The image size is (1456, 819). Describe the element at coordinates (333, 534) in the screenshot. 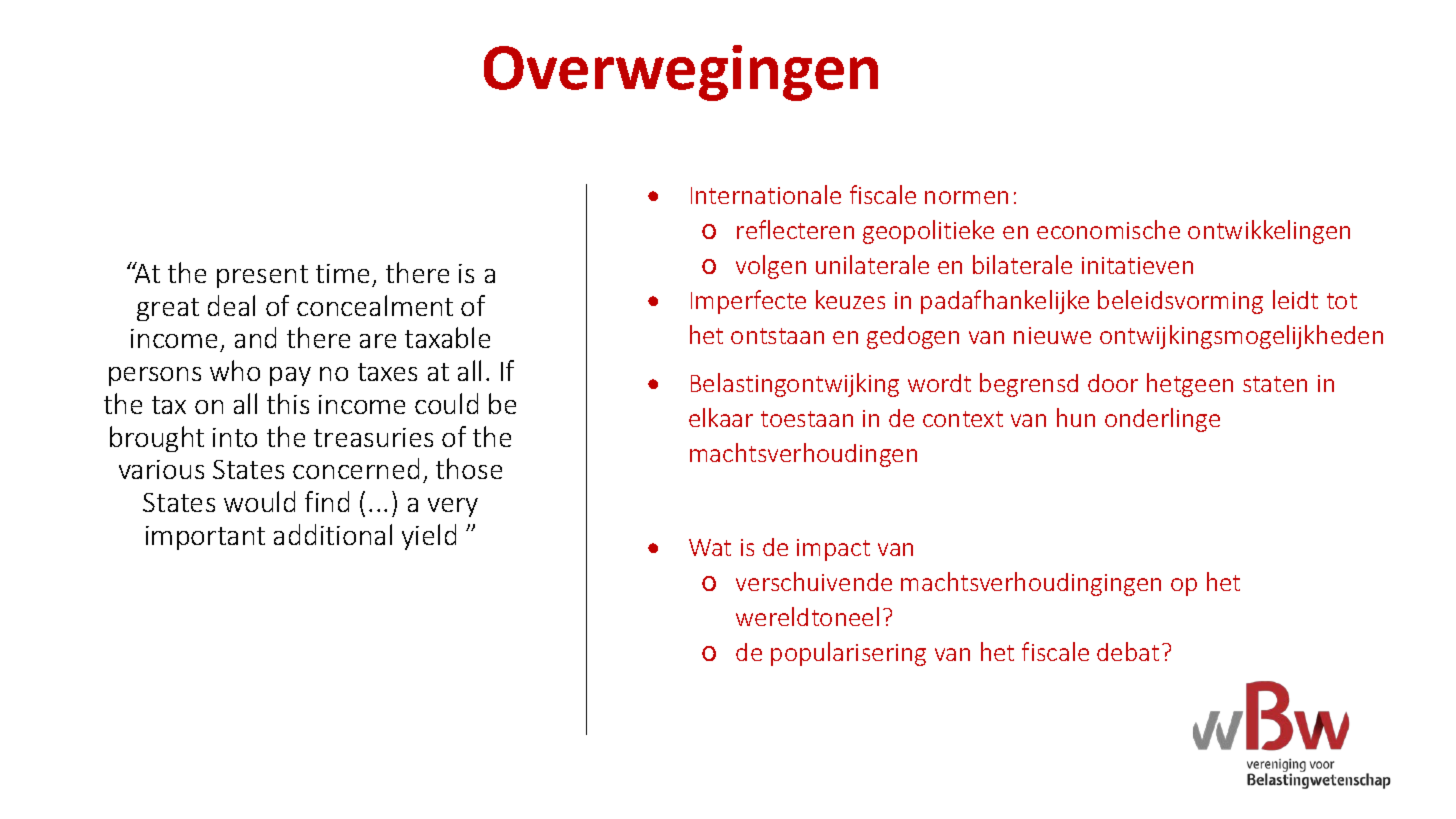

I see `additional` at that location.
